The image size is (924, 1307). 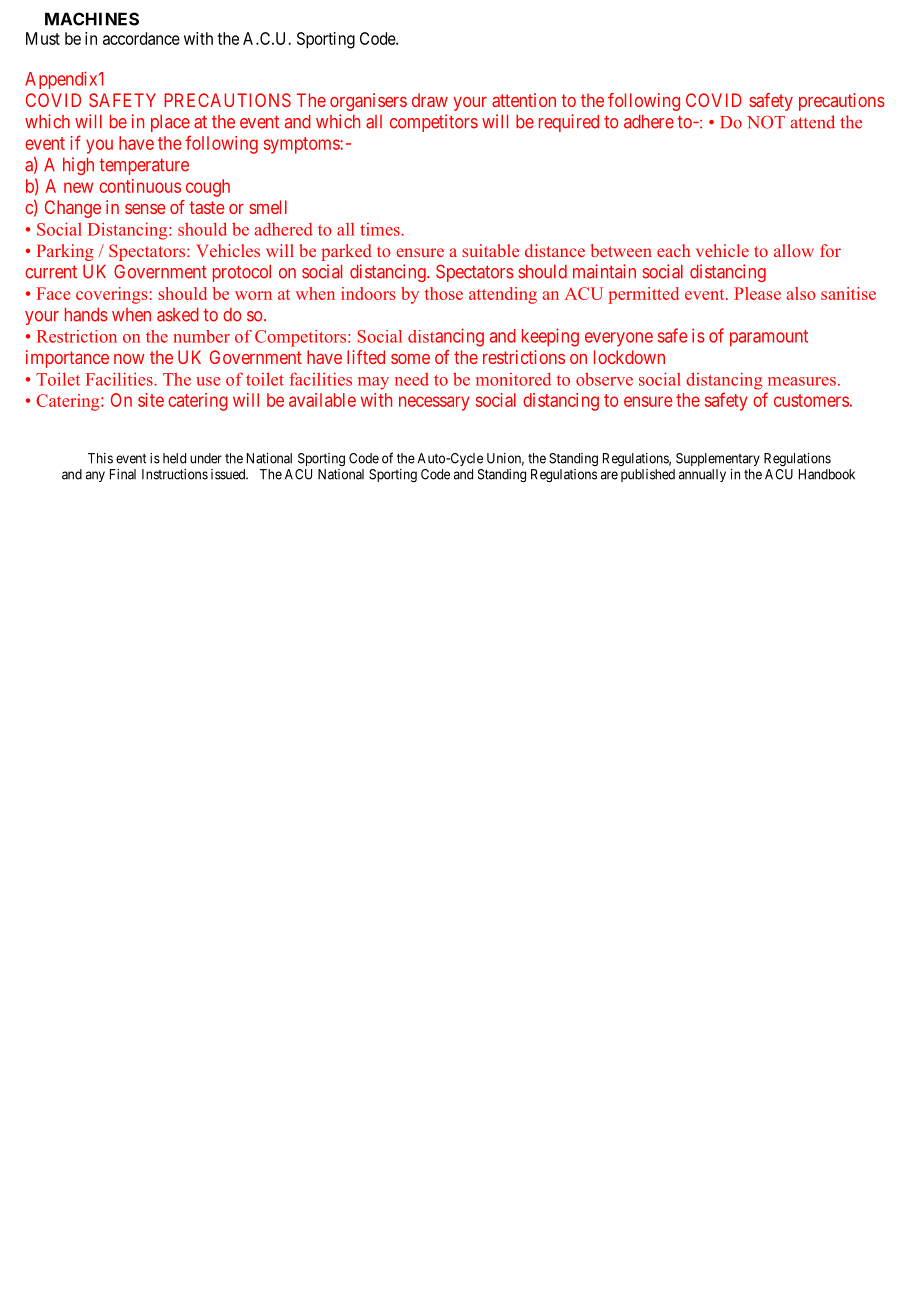 I want to click on NOT, so click(x=766, y=122).
